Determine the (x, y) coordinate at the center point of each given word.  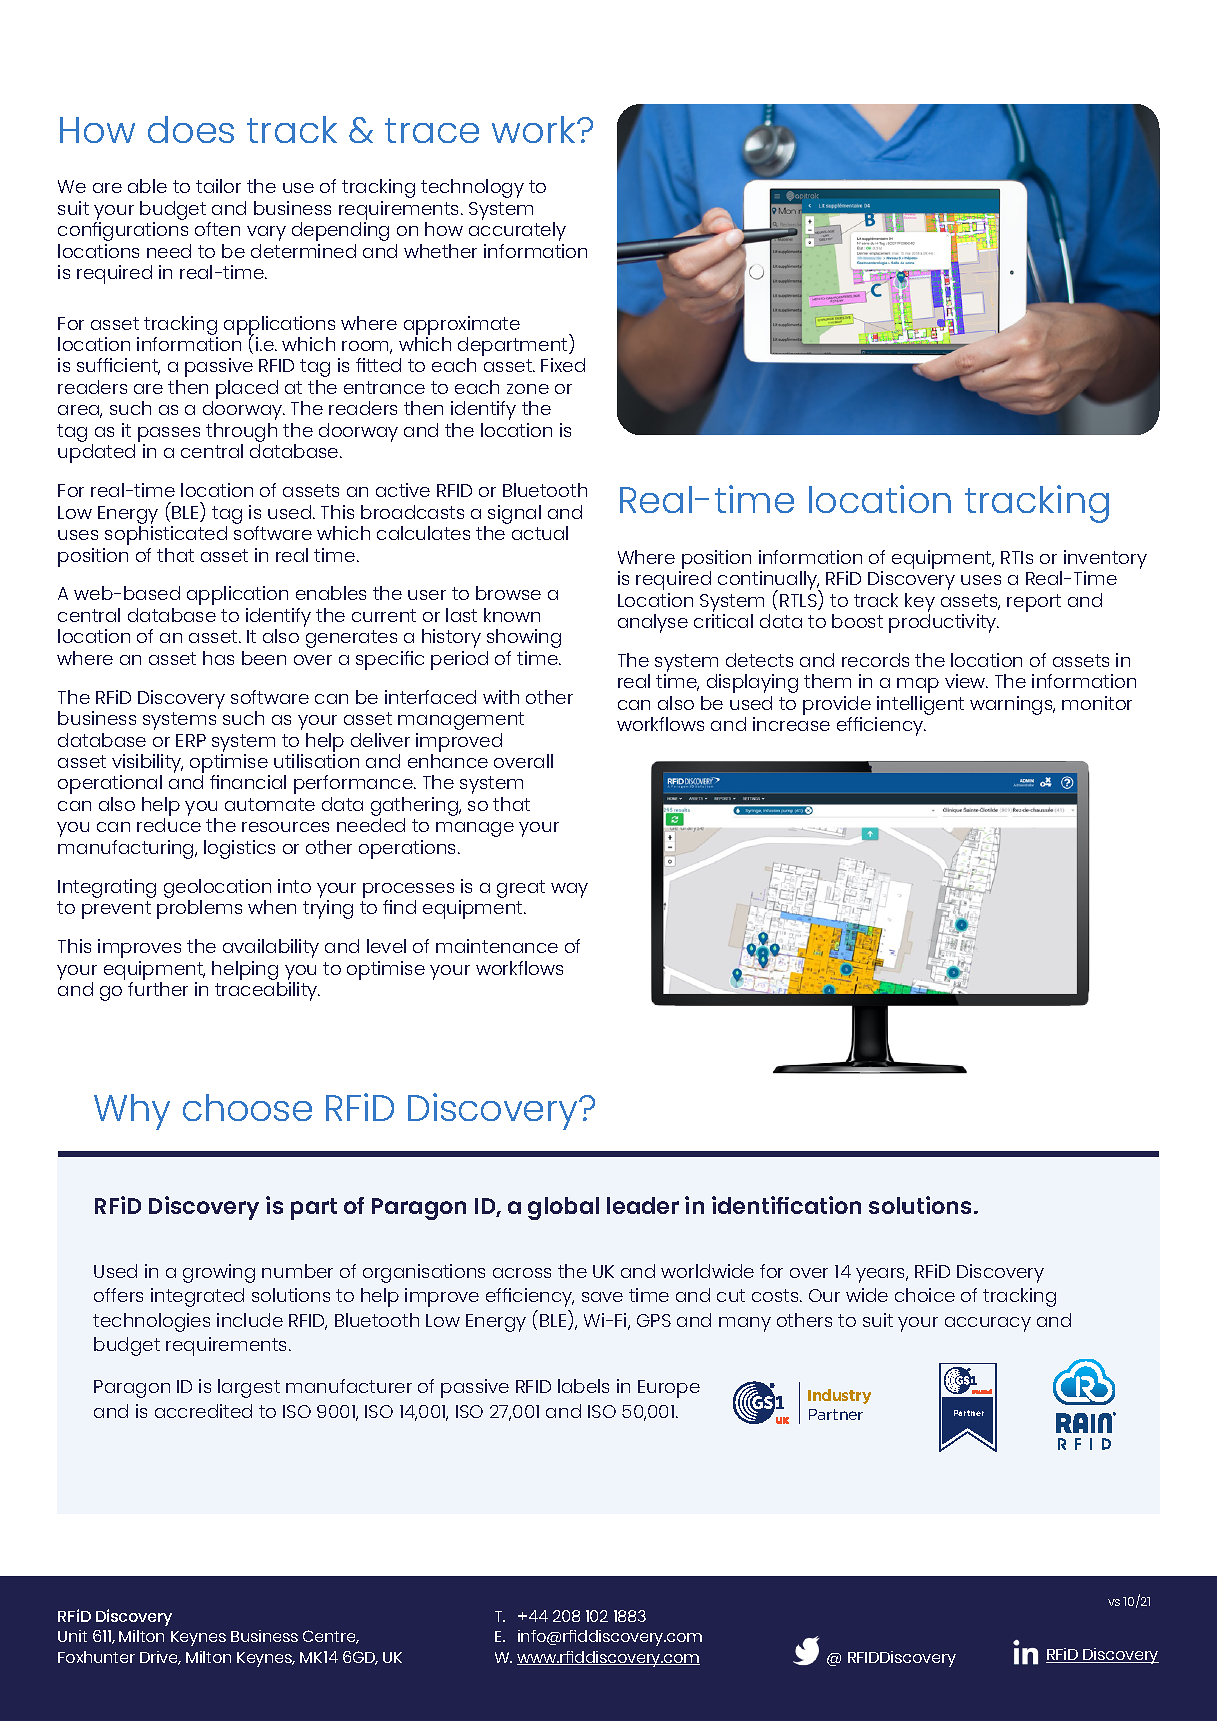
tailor (218, 186)
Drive (160, 1658)
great (521, 889)
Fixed (563, 365)
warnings (1012, 705)
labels (583, 1386)
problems (199, 909)
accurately (517, 231)
